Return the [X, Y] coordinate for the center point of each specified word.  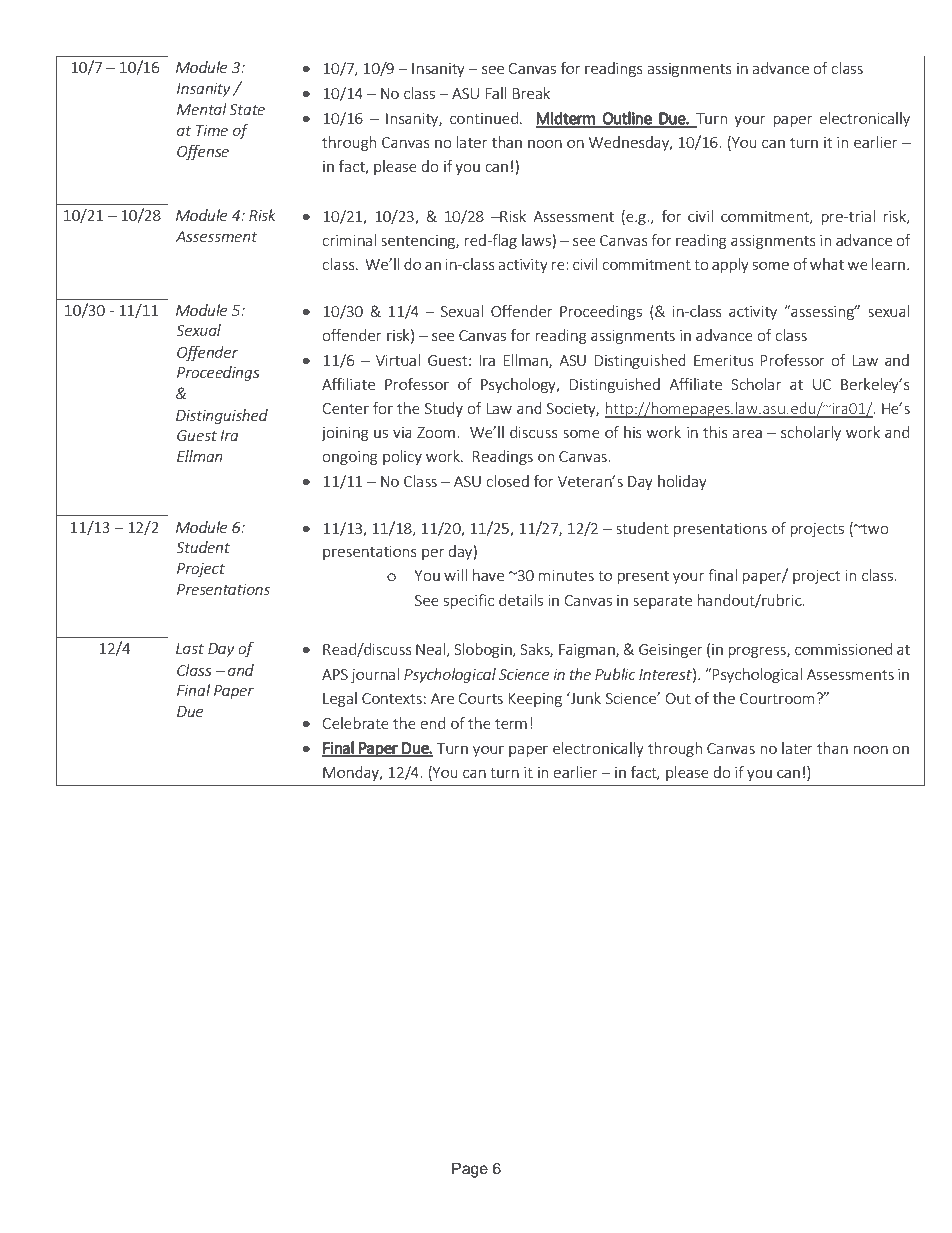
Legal [340, 699]
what [827, 264]
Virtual [398, 360]
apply [730, 265]
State [247, 109]
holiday [682, 482]
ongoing [350, 458]
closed [507, 481]
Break [531, 93]
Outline [627, 119]
